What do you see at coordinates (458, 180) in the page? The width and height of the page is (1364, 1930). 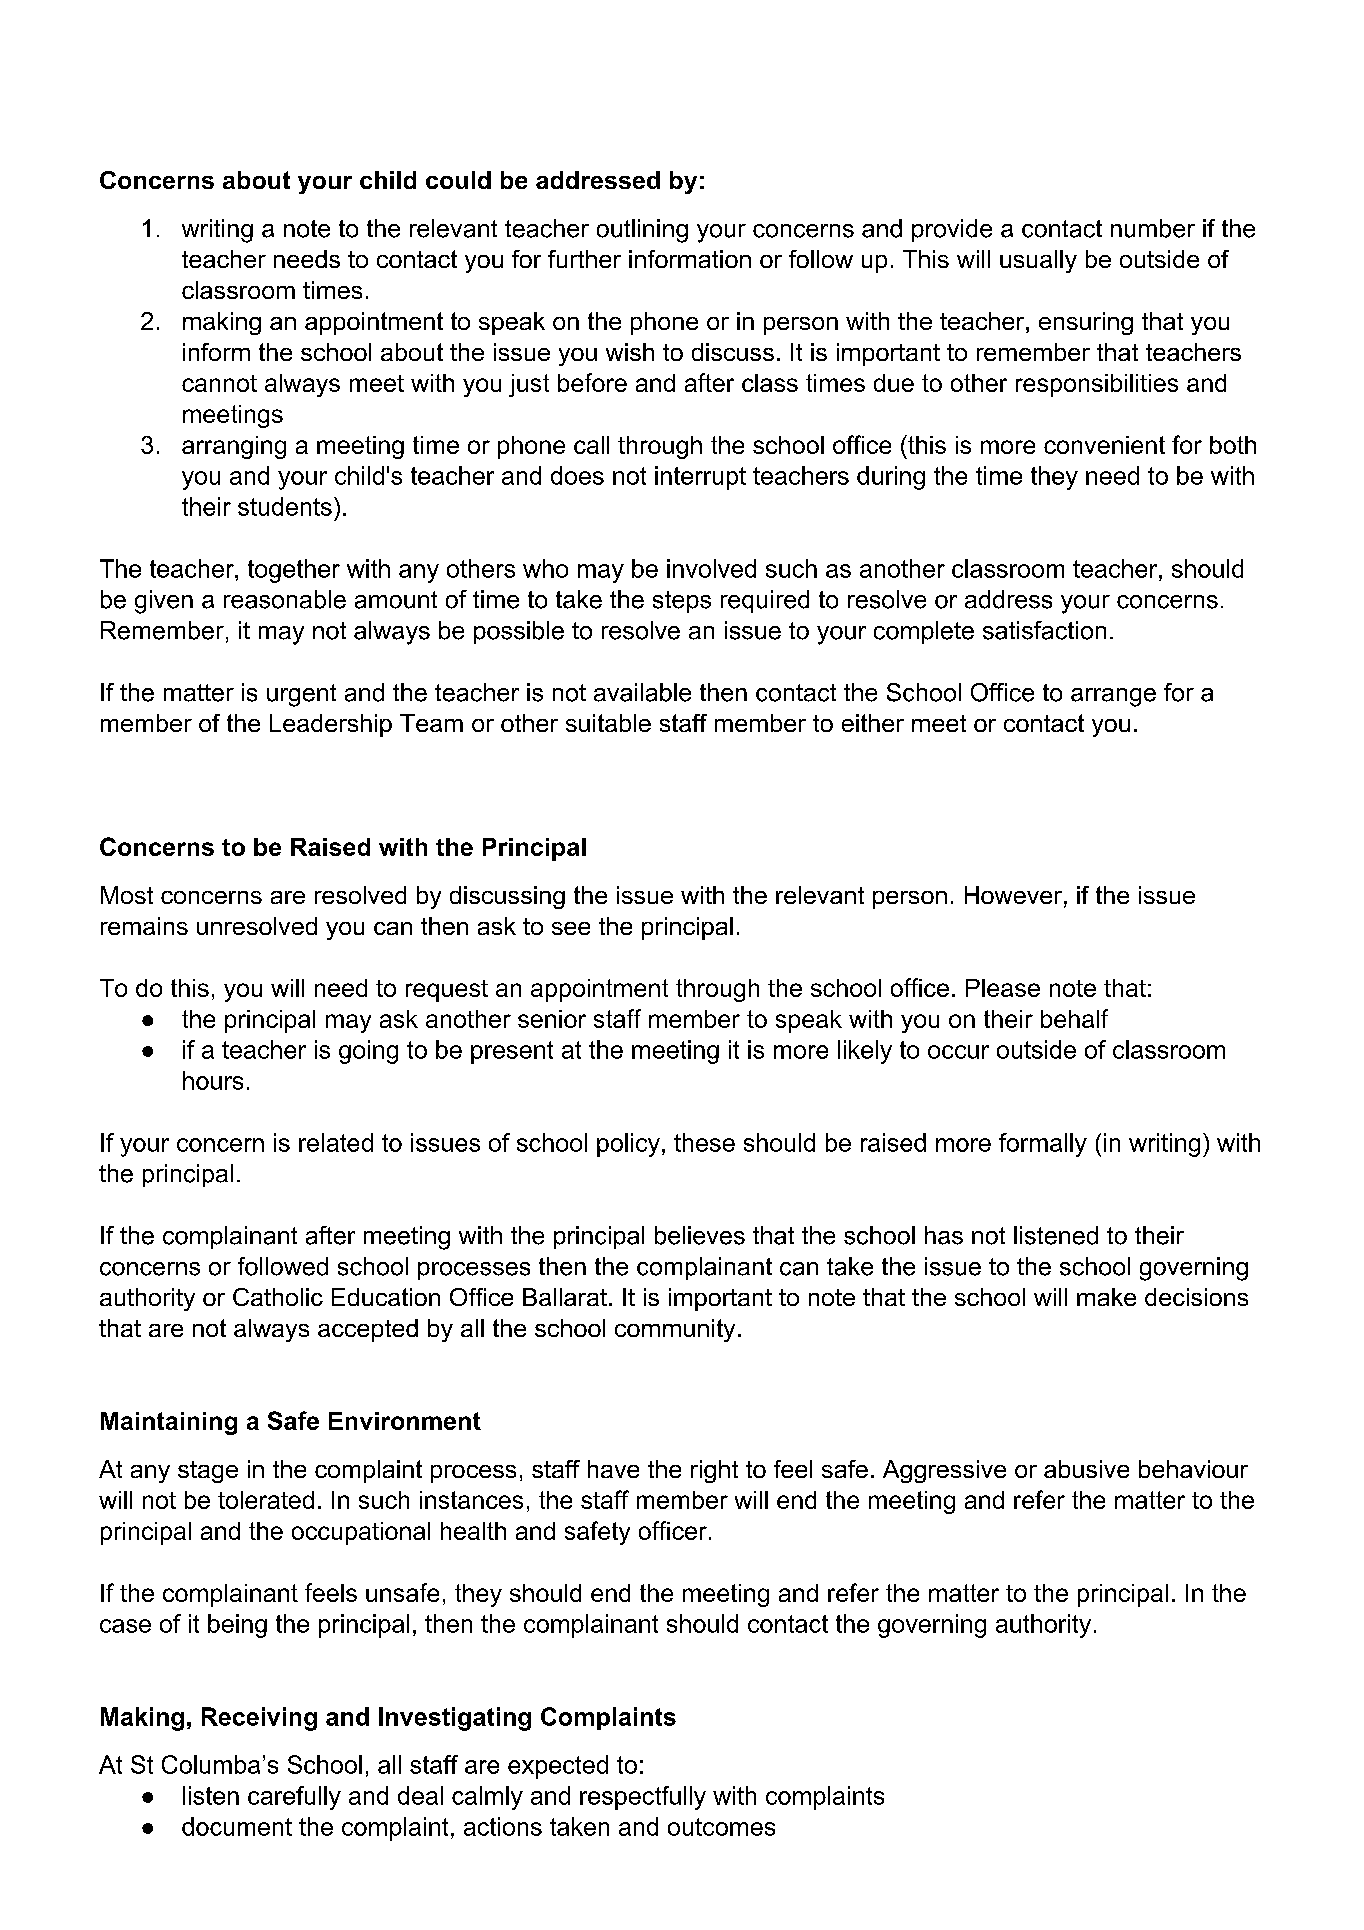 I see `could` at bounding box center [458, 180].
